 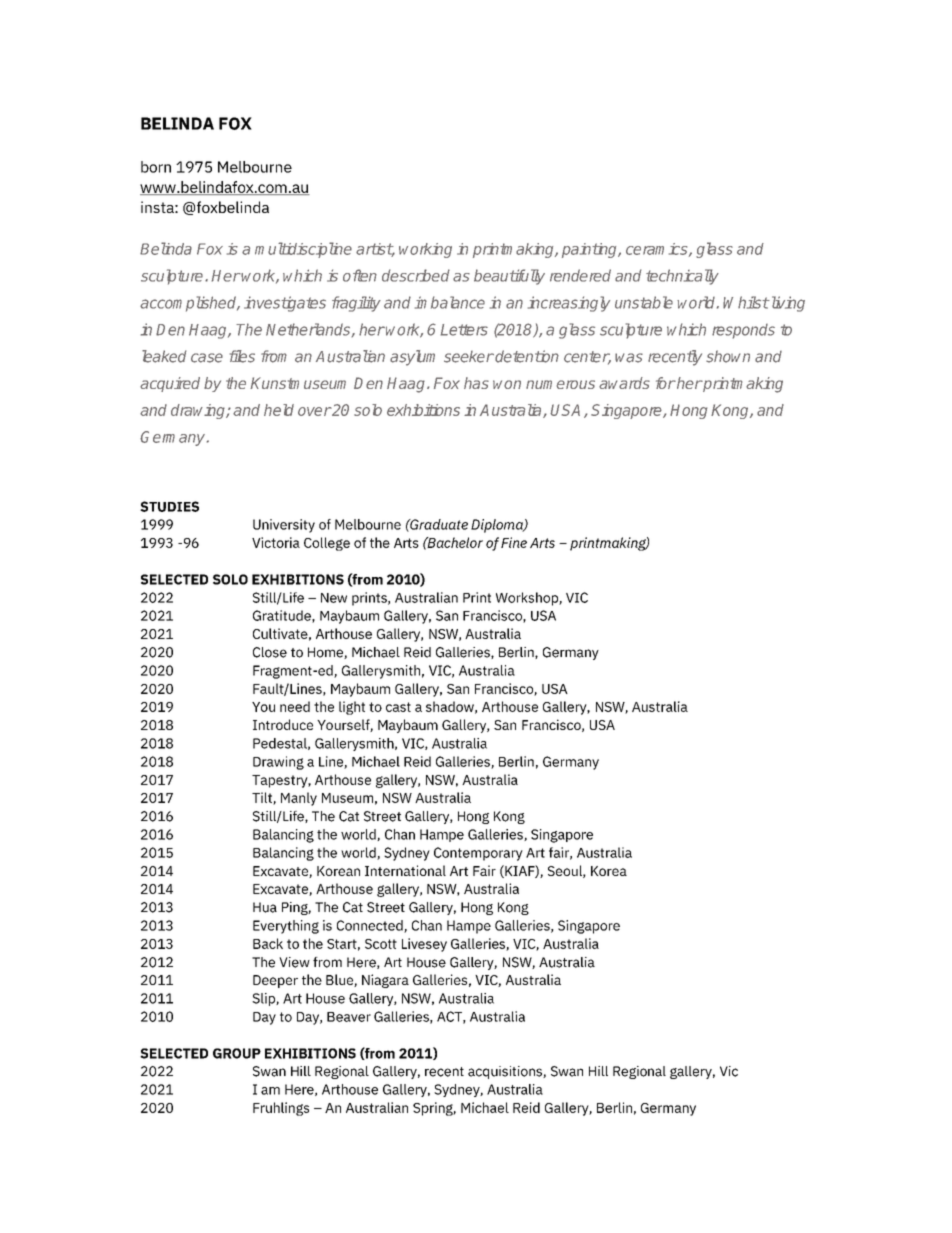 What do you see at coordinates (237, 1053) in the document?
I see `GROUP` at bounding box center [237, 1053].
